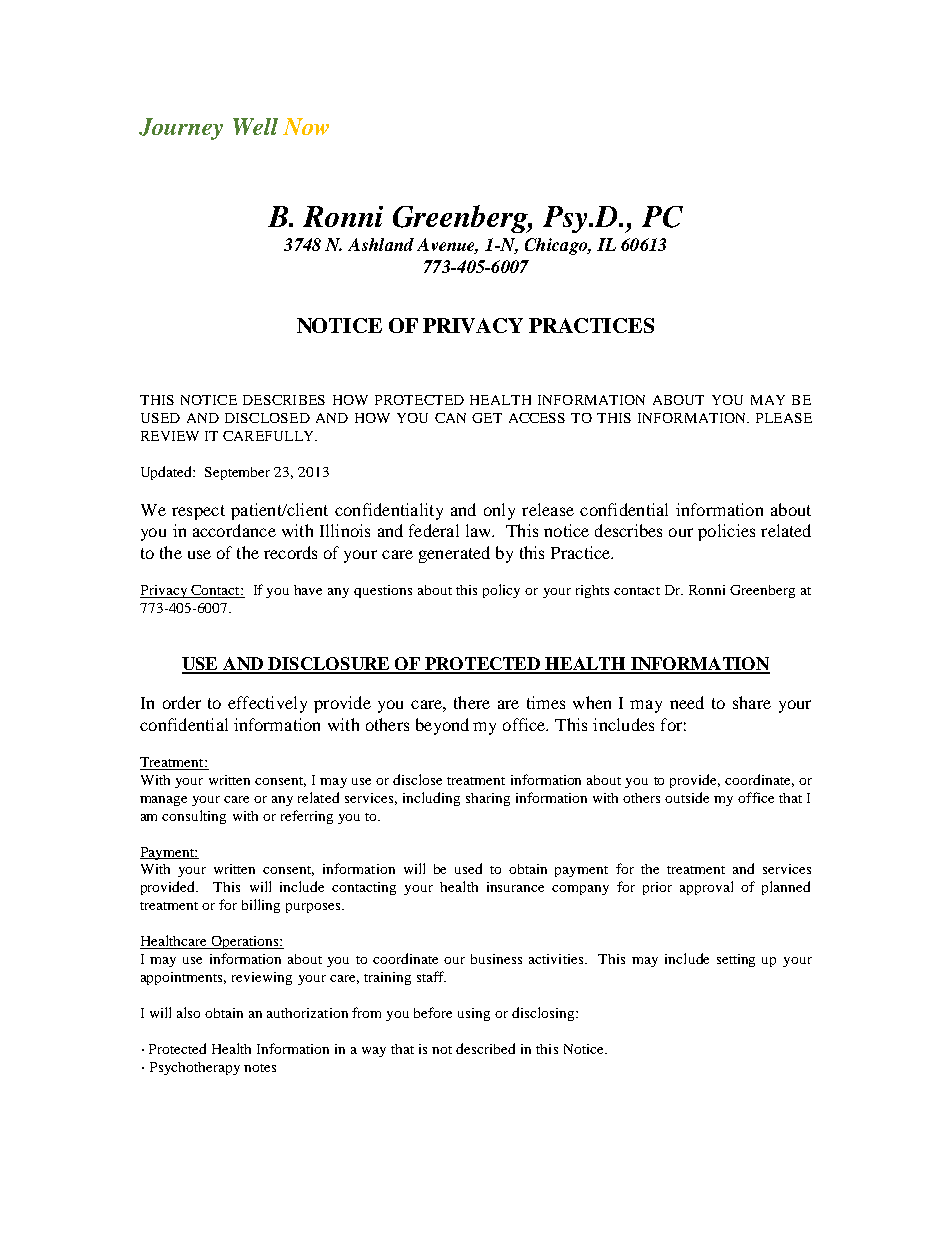  I want to click on Well, so click(255, 126).
